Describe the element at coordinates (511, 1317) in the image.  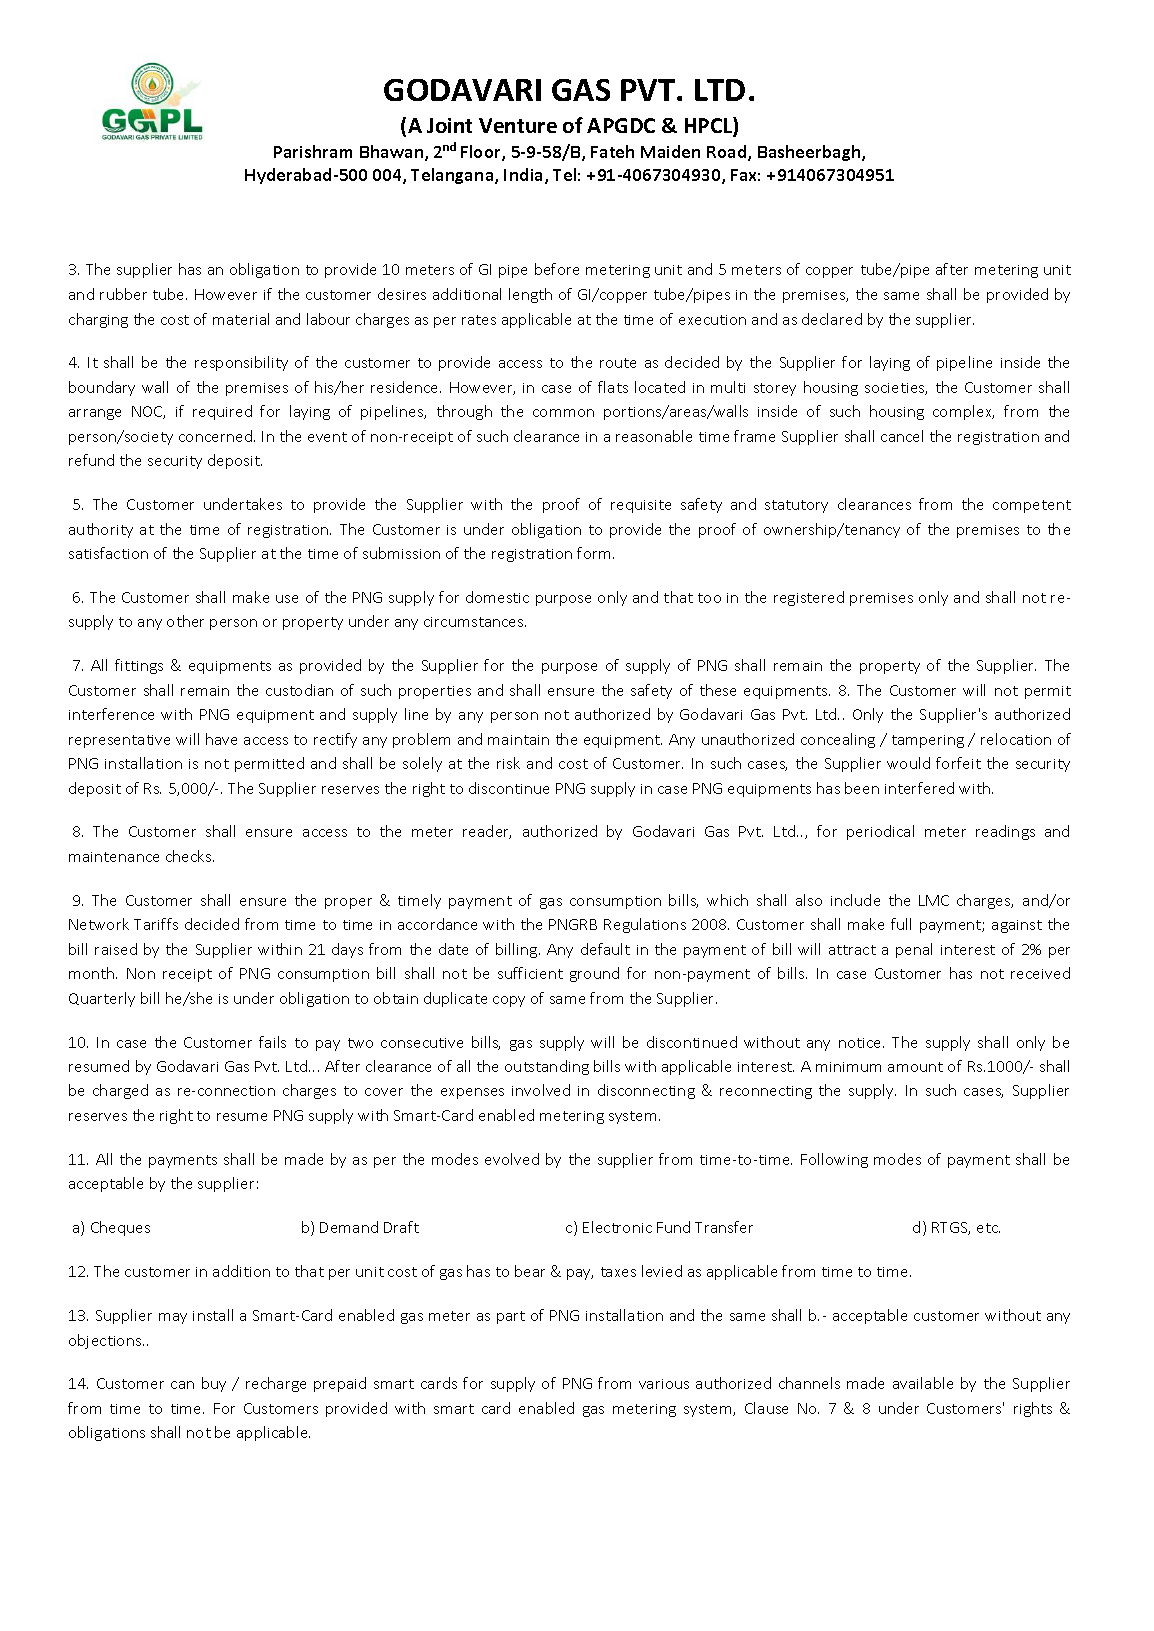
I see `part` at that location.
